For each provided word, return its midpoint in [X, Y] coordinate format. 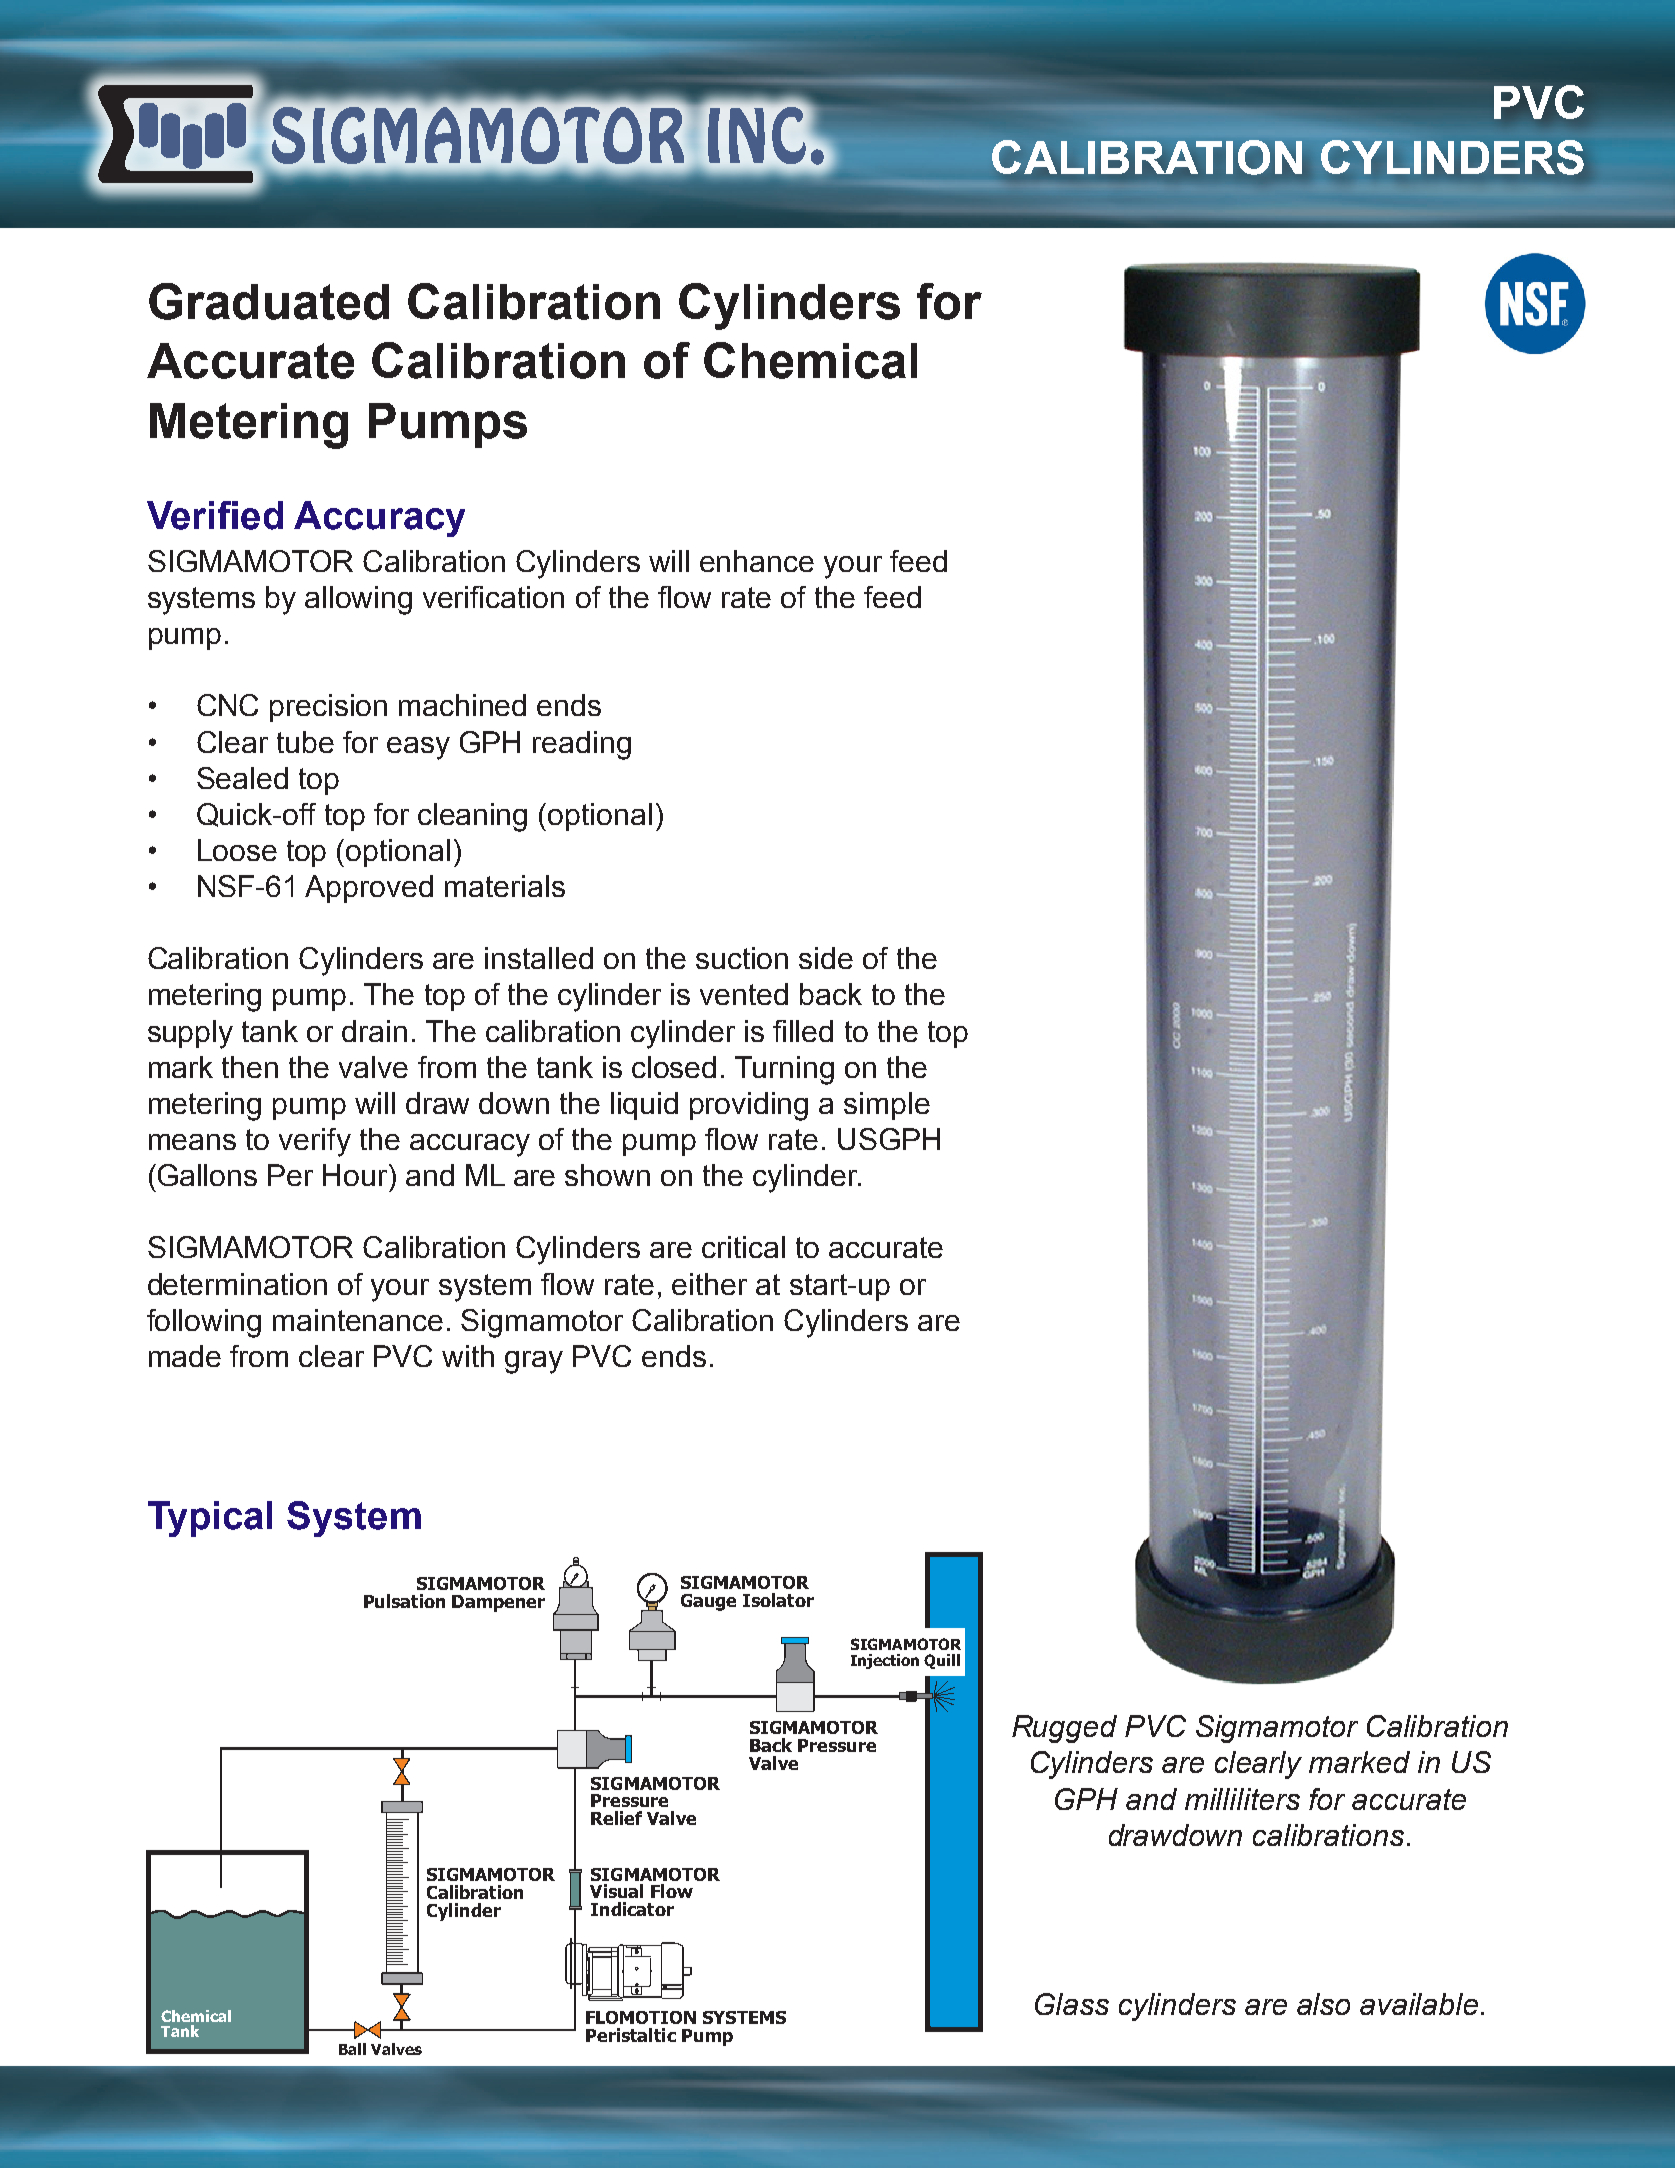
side [826, 958]
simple [887, 1106]
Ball [352, 2049]
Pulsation [404, 1601]
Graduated [269, 301]
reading [582, 745]
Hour [356, 1175]
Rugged [1064, 1729]
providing [749, 1106]
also [1323, 2004]
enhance [757, 561]
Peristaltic [631, 2035]
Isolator [778, 1600]
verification [493, 597]
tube [305, 742]
